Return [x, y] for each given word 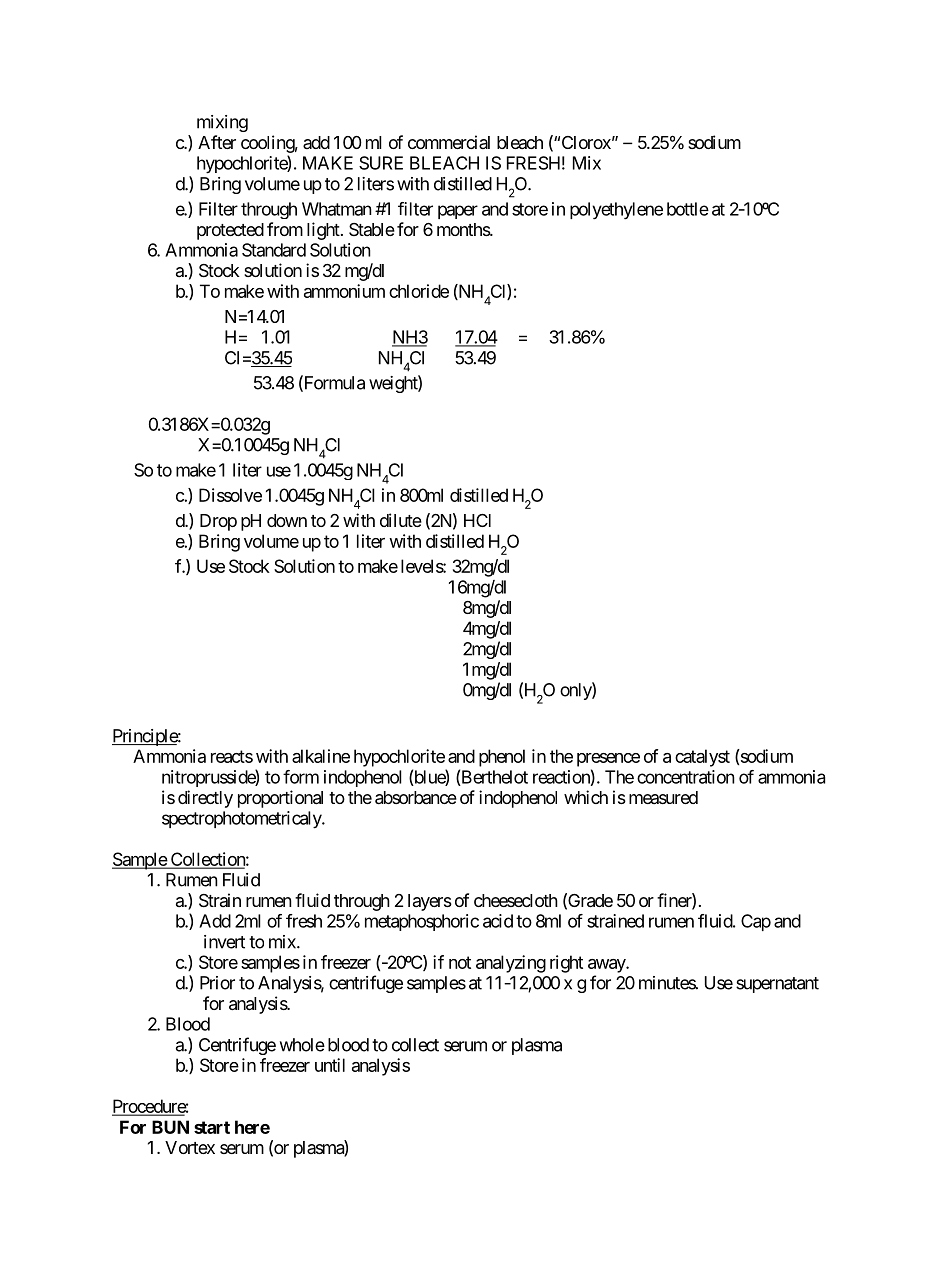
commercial [449, 142]
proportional [280, 799]
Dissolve [230, 495]
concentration [686, 777]
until [330, 1065]
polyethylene [616, 211]
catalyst [702, 758]
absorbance [416, 798]
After [217, 142]
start [212, 1127]
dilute [401, 520]
